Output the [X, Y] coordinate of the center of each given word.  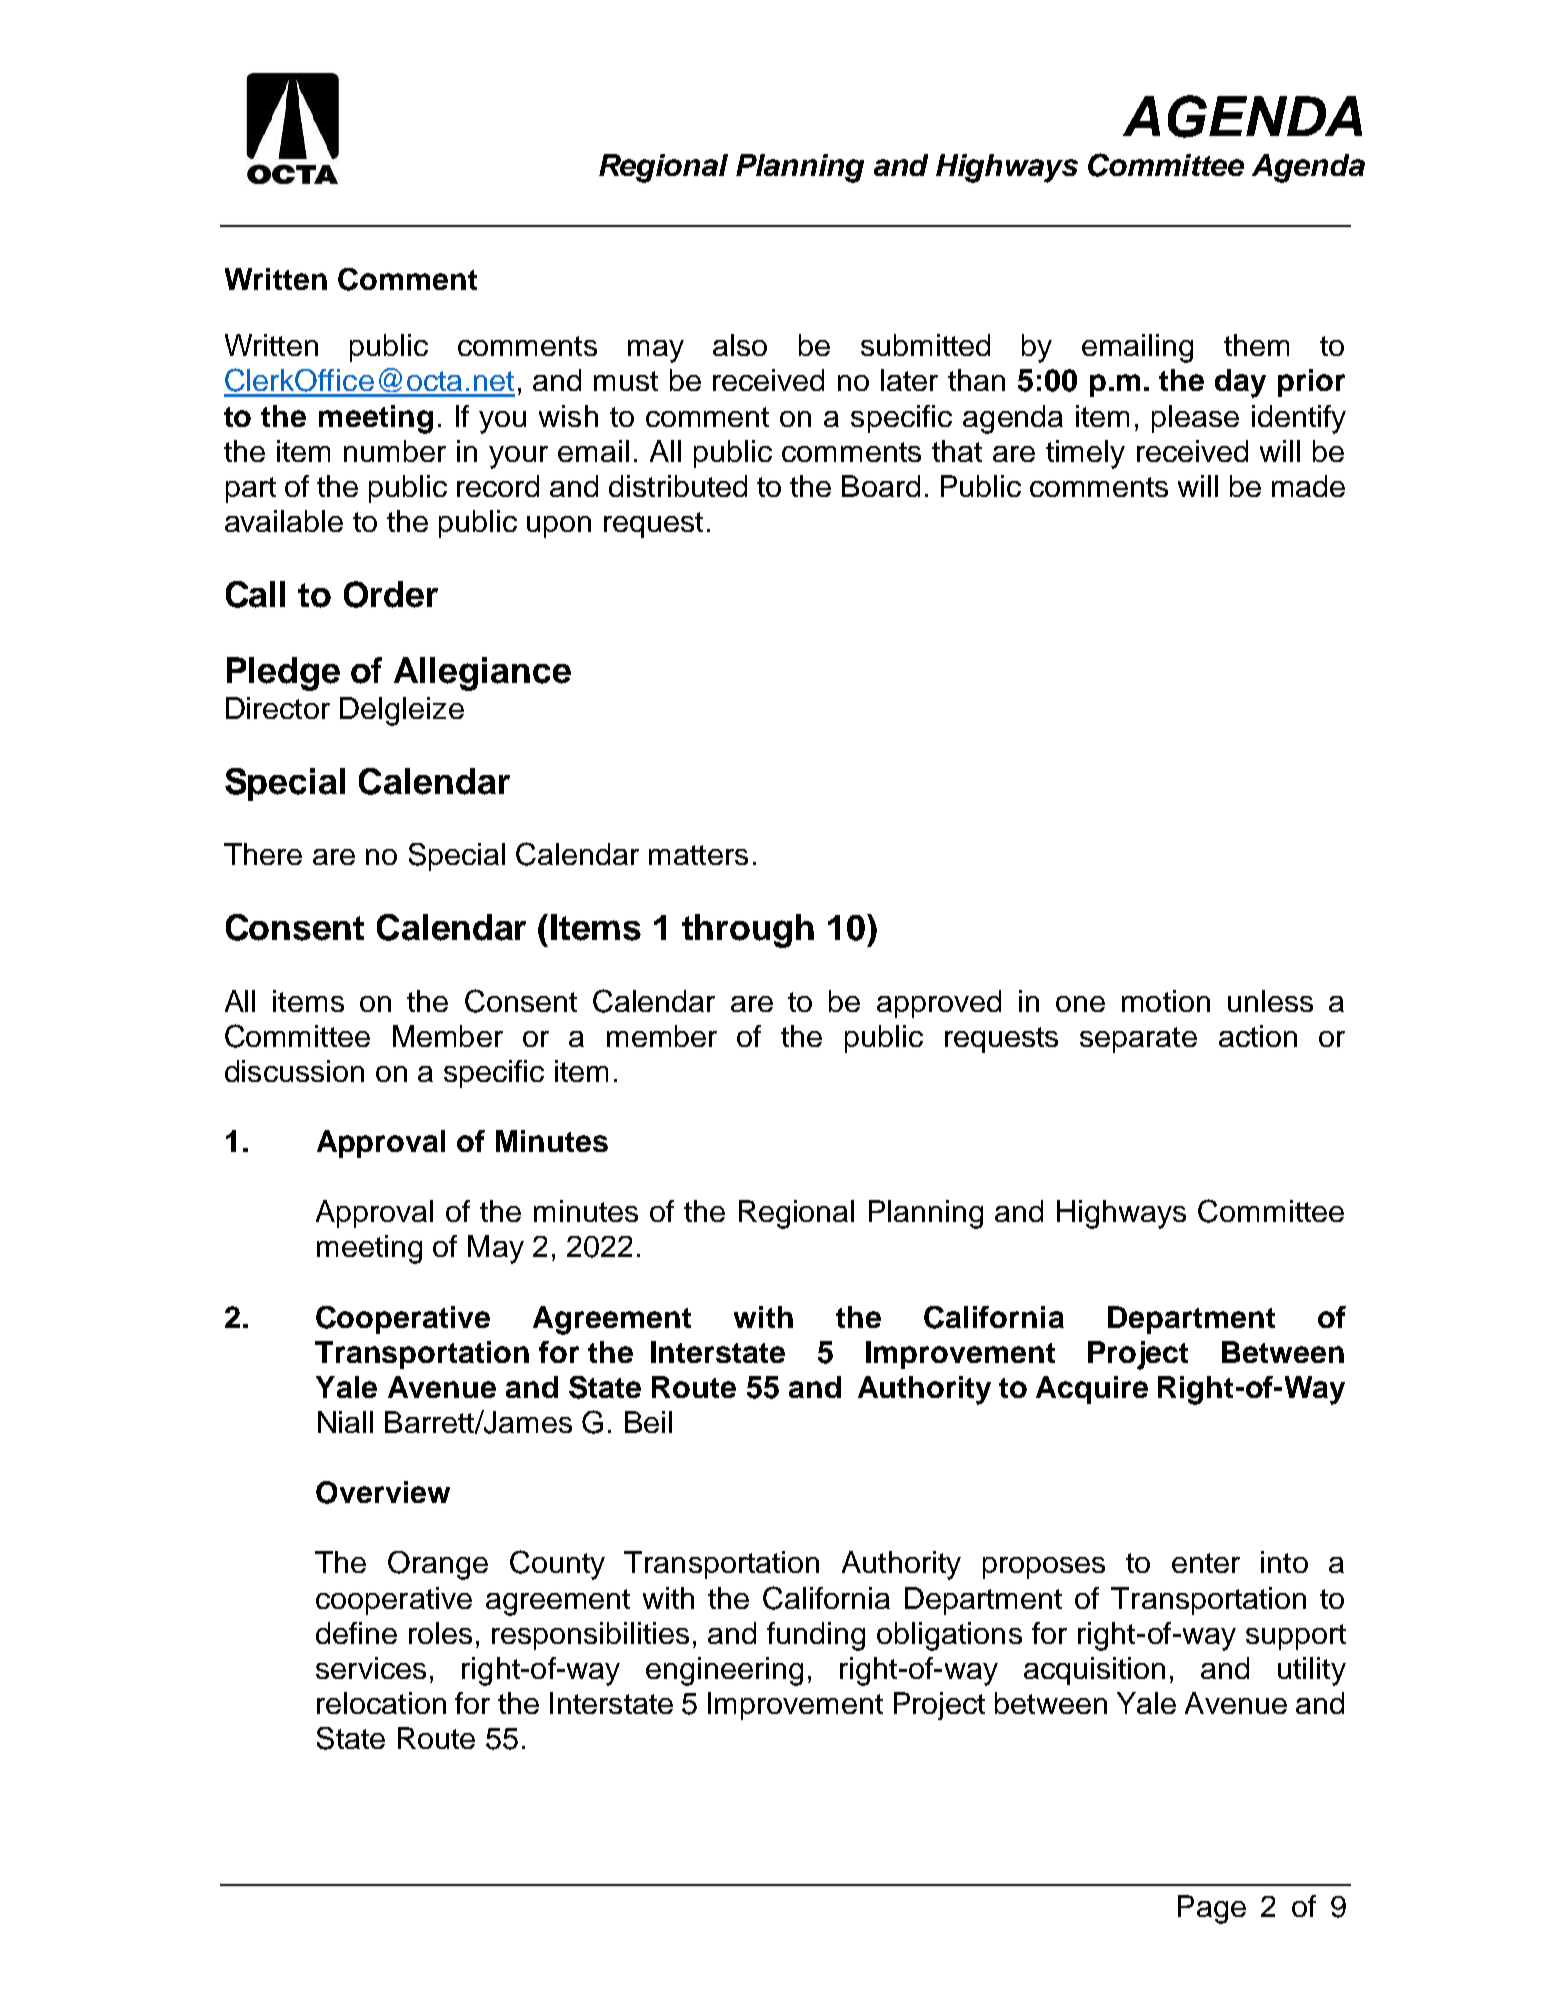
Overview [383, 1492]
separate [1138, 1040]
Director [278, 708]
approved [939, 1004]
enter [1206, 1563]
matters [698, 855]
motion [1166, 1001]
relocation [381, 1703]
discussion [294, 1071]
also [740, 345]
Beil [648, 1422]
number [395, 451]
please [1195, 419]
